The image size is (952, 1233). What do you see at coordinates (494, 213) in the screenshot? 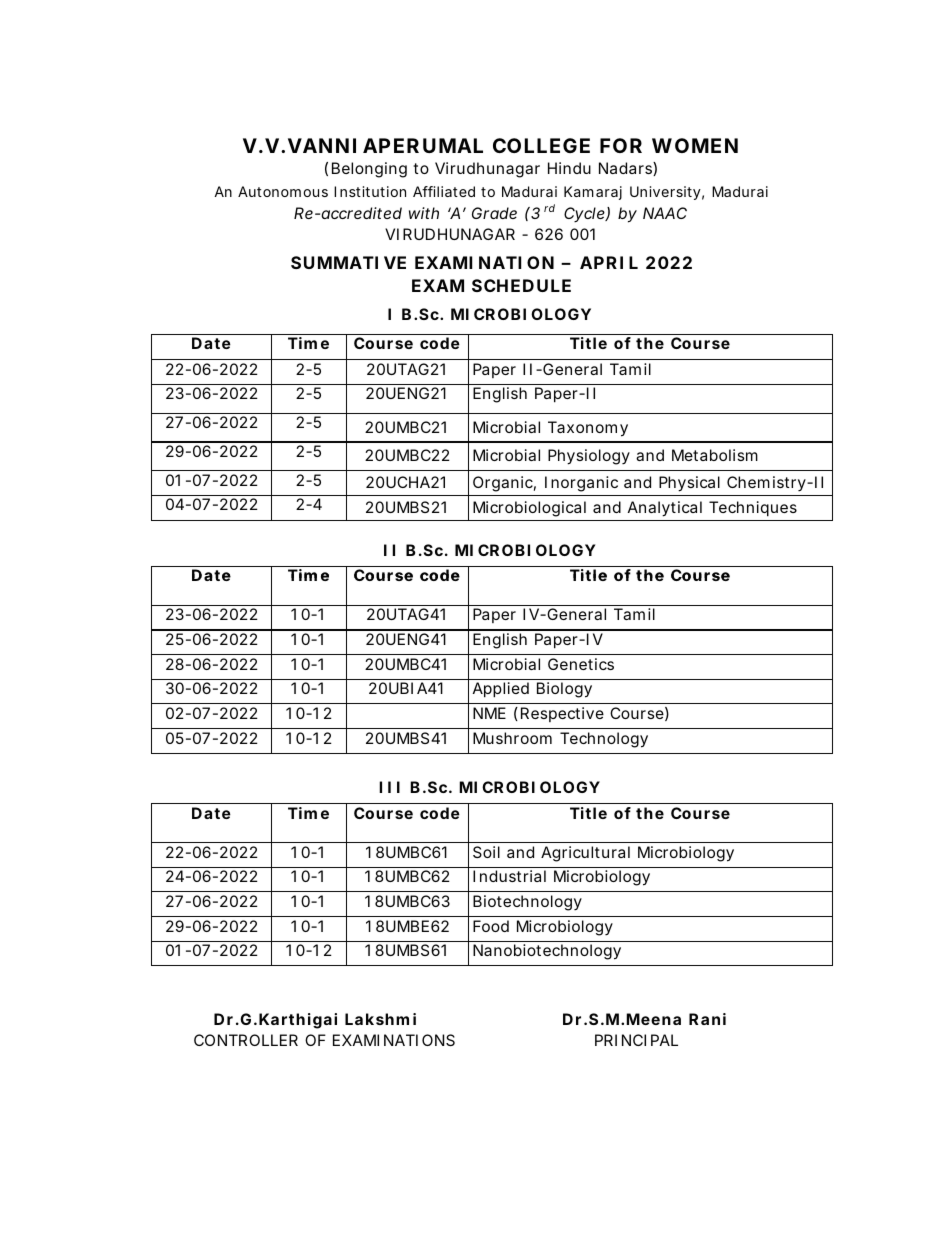
I see `Grade` at bounding box center [494, 213].
